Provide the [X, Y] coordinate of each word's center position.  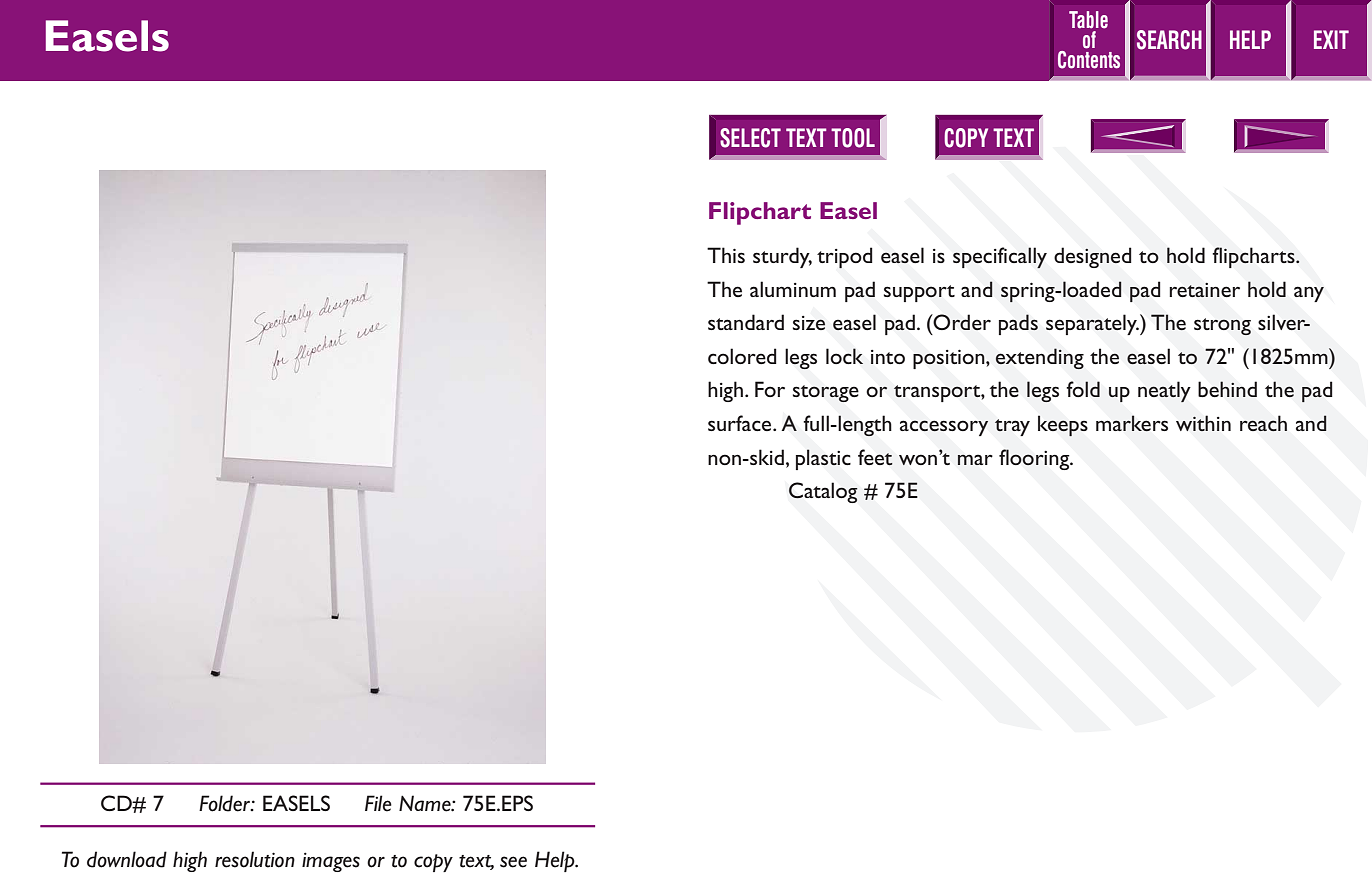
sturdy [782, 257]
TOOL [853, 138]
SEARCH [1169, 40]
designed [1093, 257]
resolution [255, 859]
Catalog [823, 492]
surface [741, 423]
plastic [823, 459]
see [513, 862]
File [378, 803]
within [1203, 423]
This [726, 255]
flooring [1035, 459]
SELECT [750, 138]
